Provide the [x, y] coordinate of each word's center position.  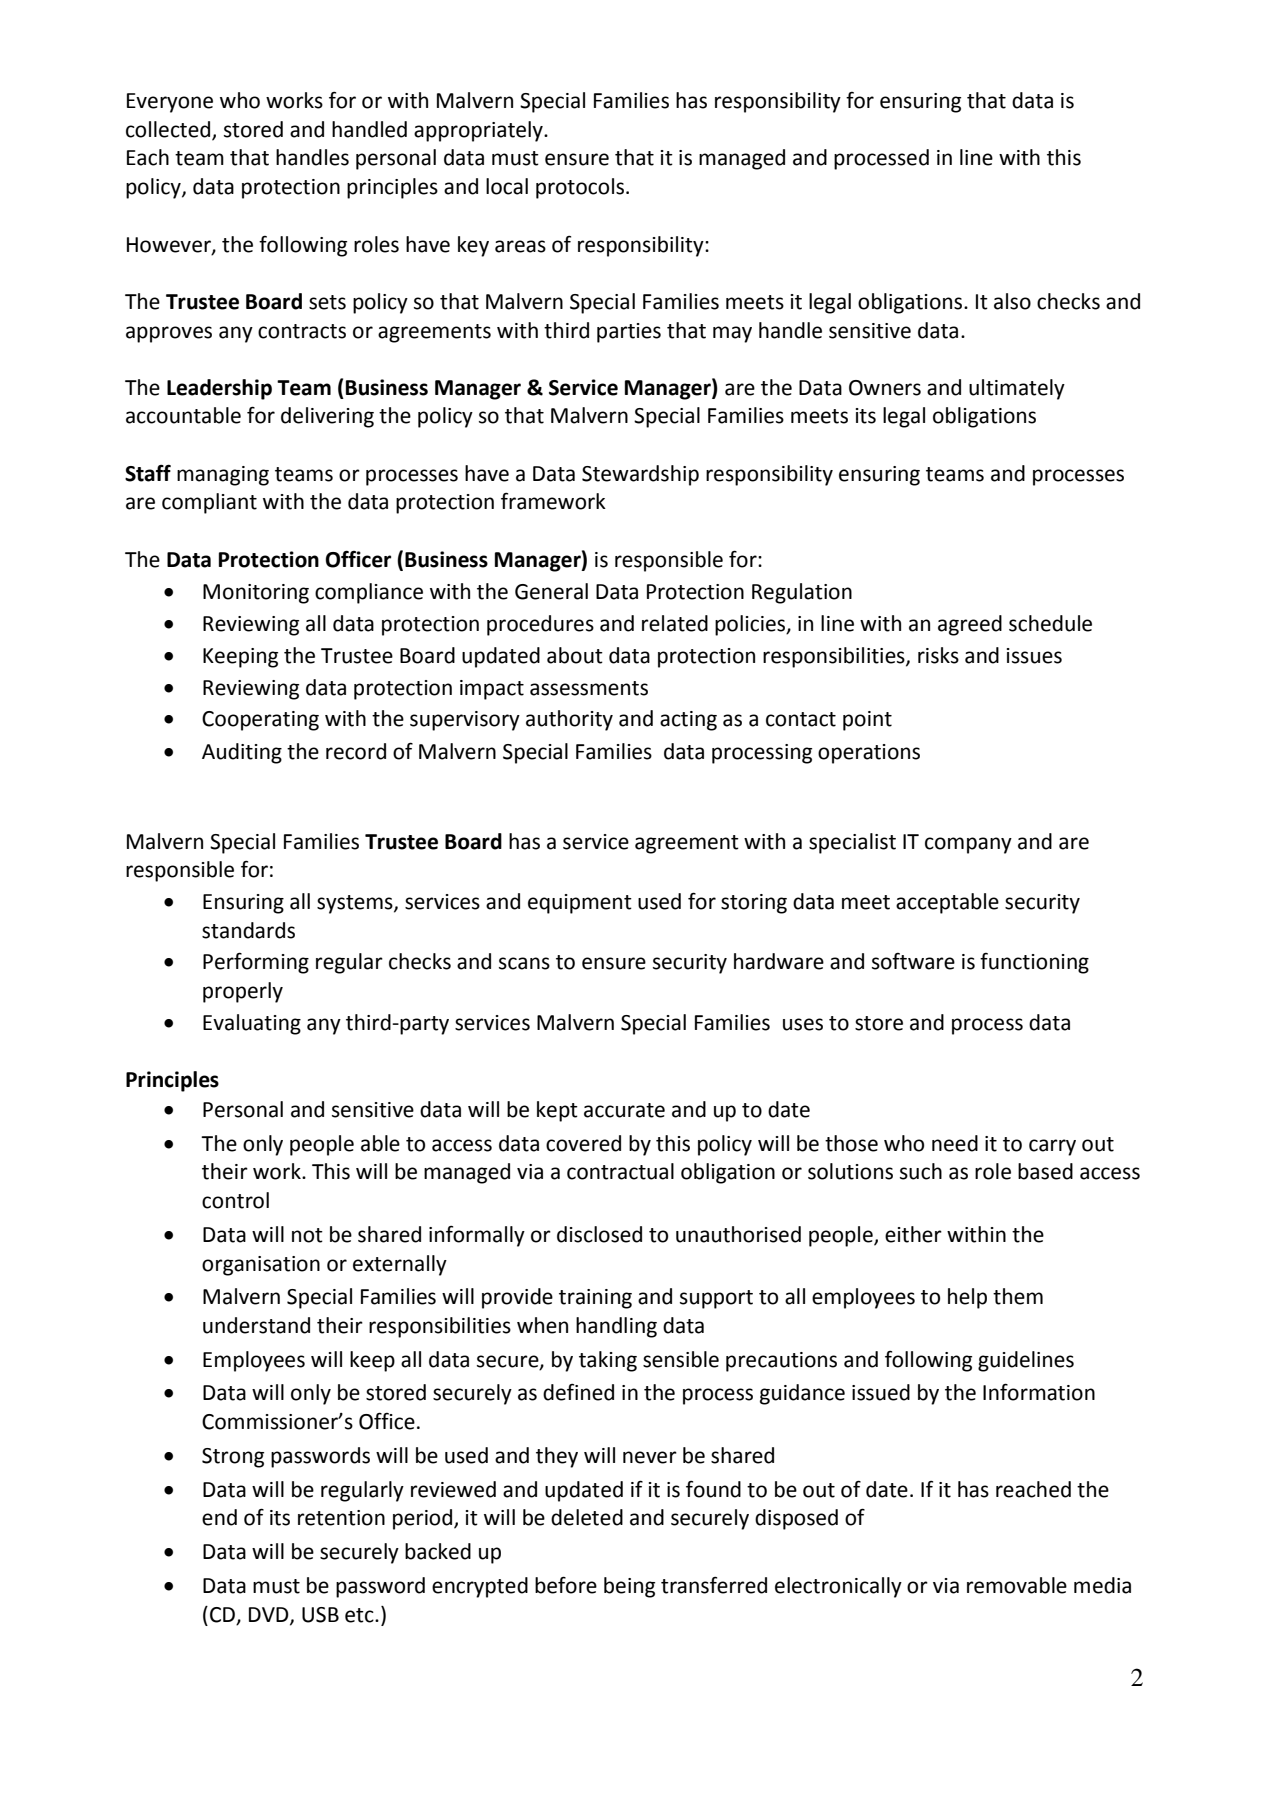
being [629, 1587]
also [1012, 301]
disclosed [599, 1234]
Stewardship [640, 475]
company [968, 845]
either [913, 1234]
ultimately [1017, 389]
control [235, 1200]
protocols [581, 188]
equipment [580, 904]
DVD [270, 1615]
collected [169, 130]
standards [248, 930]
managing [223, 476]
